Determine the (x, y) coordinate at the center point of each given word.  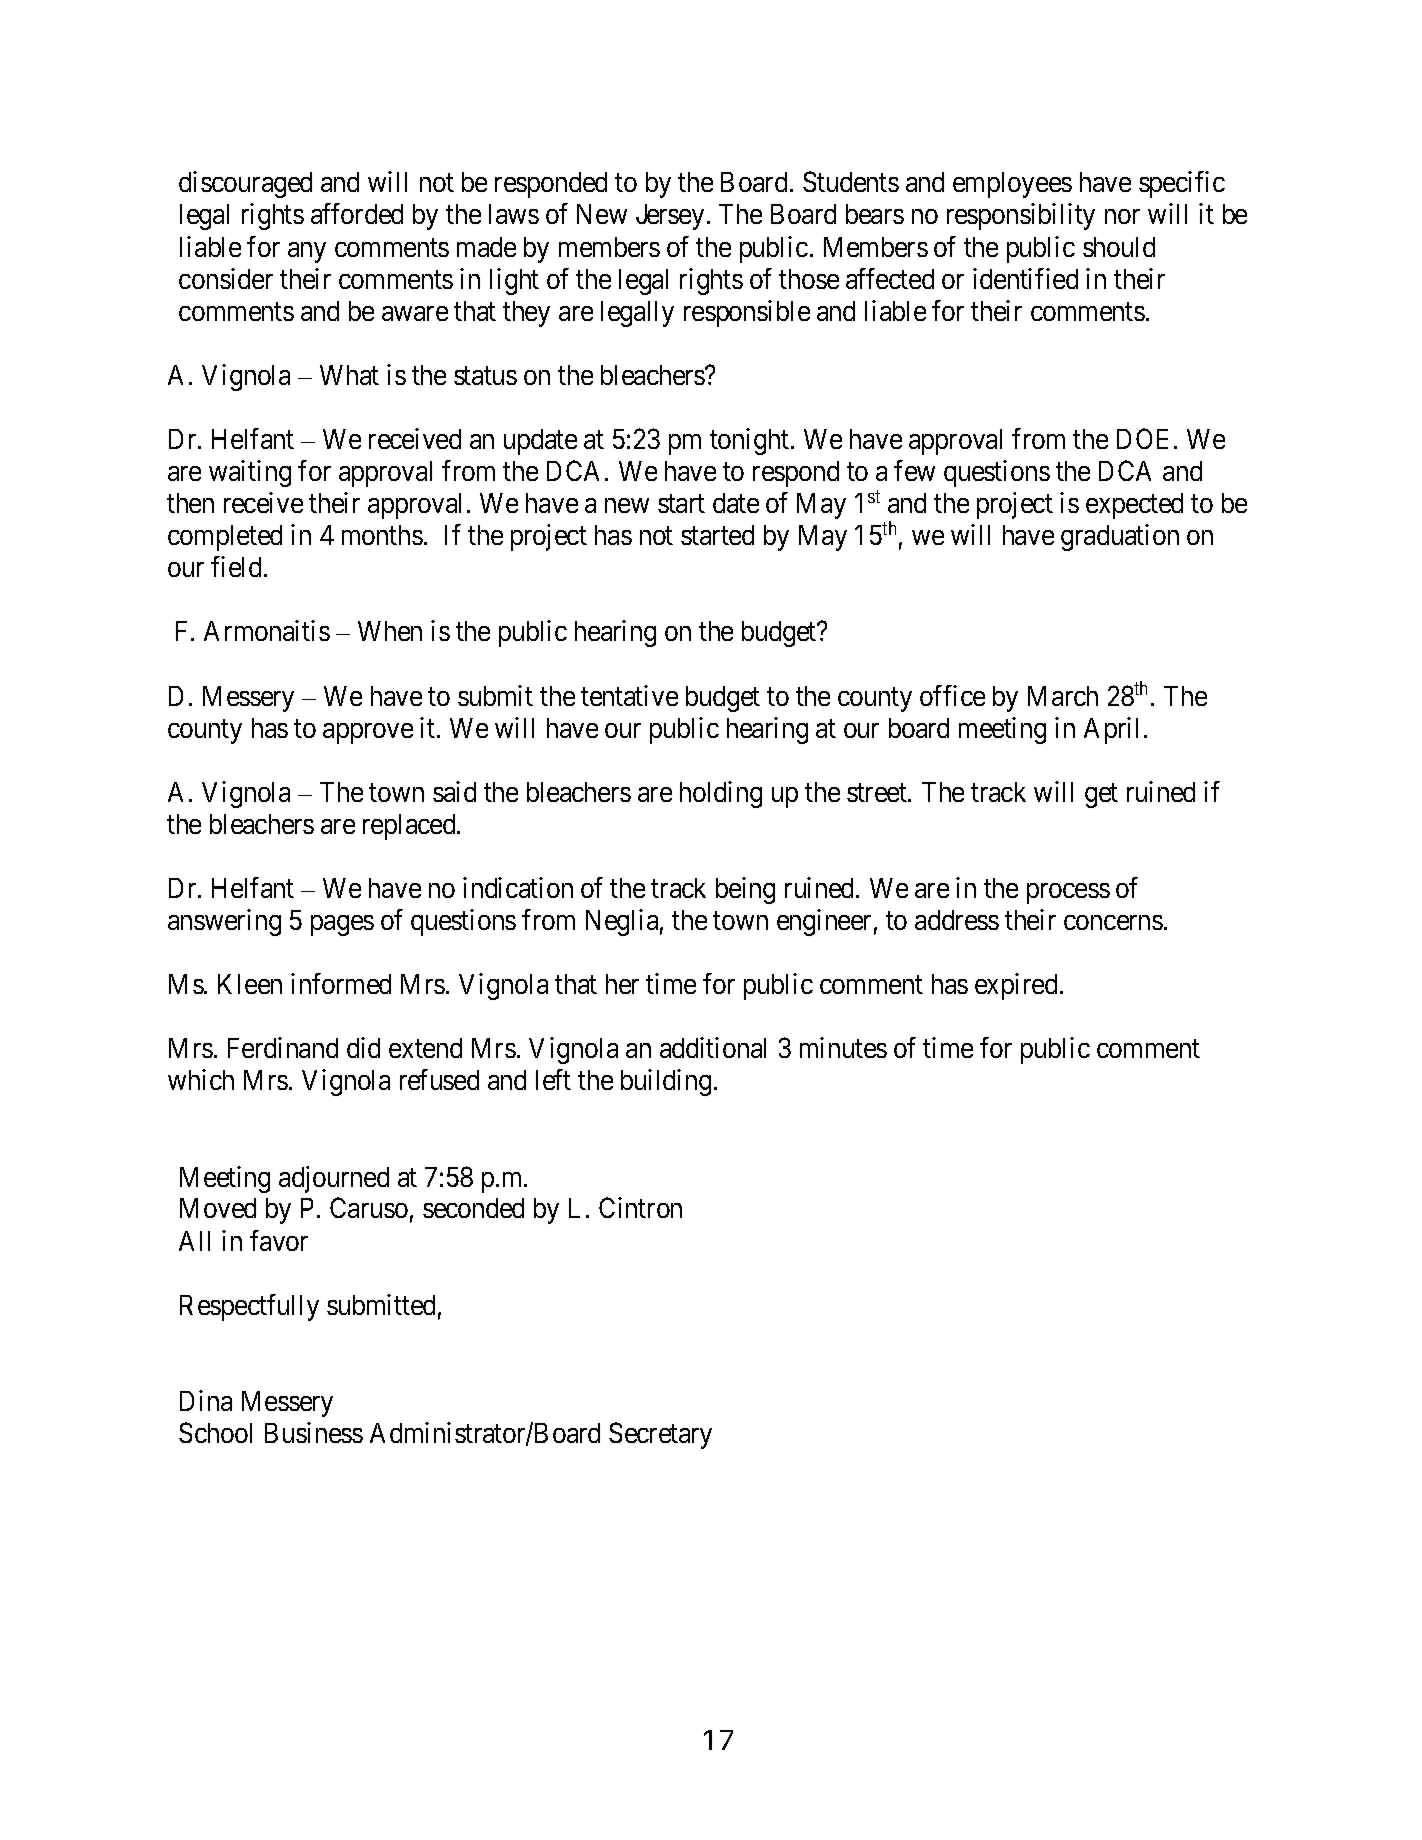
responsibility (1021, 216)
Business (314, 1432)
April (1111, 730)
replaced (410, 827)
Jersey (670, 217)
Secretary (660, 1435)
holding (721, 794)
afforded (357, 213)
